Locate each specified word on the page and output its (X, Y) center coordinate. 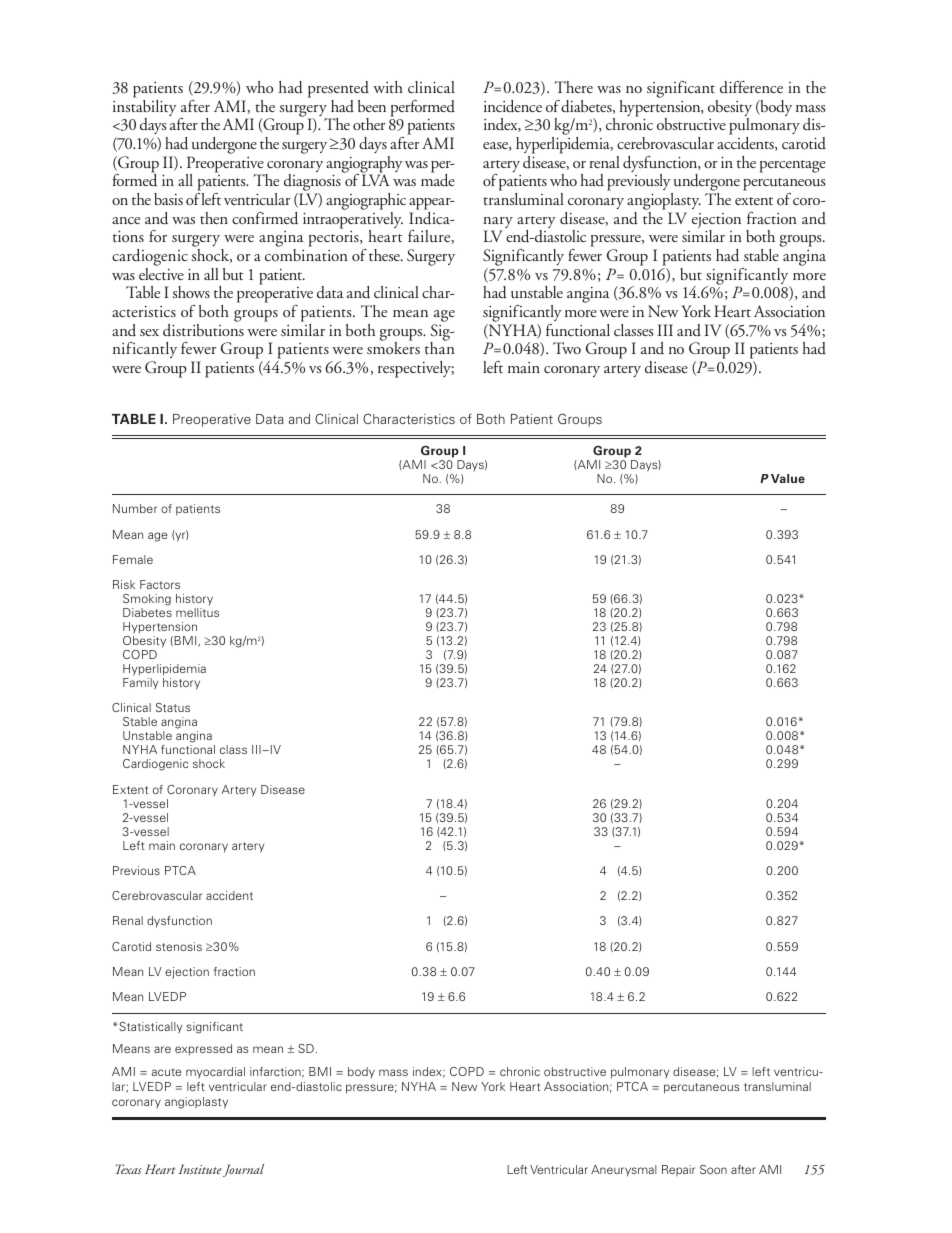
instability (145, 108)
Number (135, 508)
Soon (713, 1169)
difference (751, 87)
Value (788, 478)
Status (173, 707)
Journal (243, 1170)
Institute (200, 1169)
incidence (513, 106)
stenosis (179, 946)
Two (567, 348)
